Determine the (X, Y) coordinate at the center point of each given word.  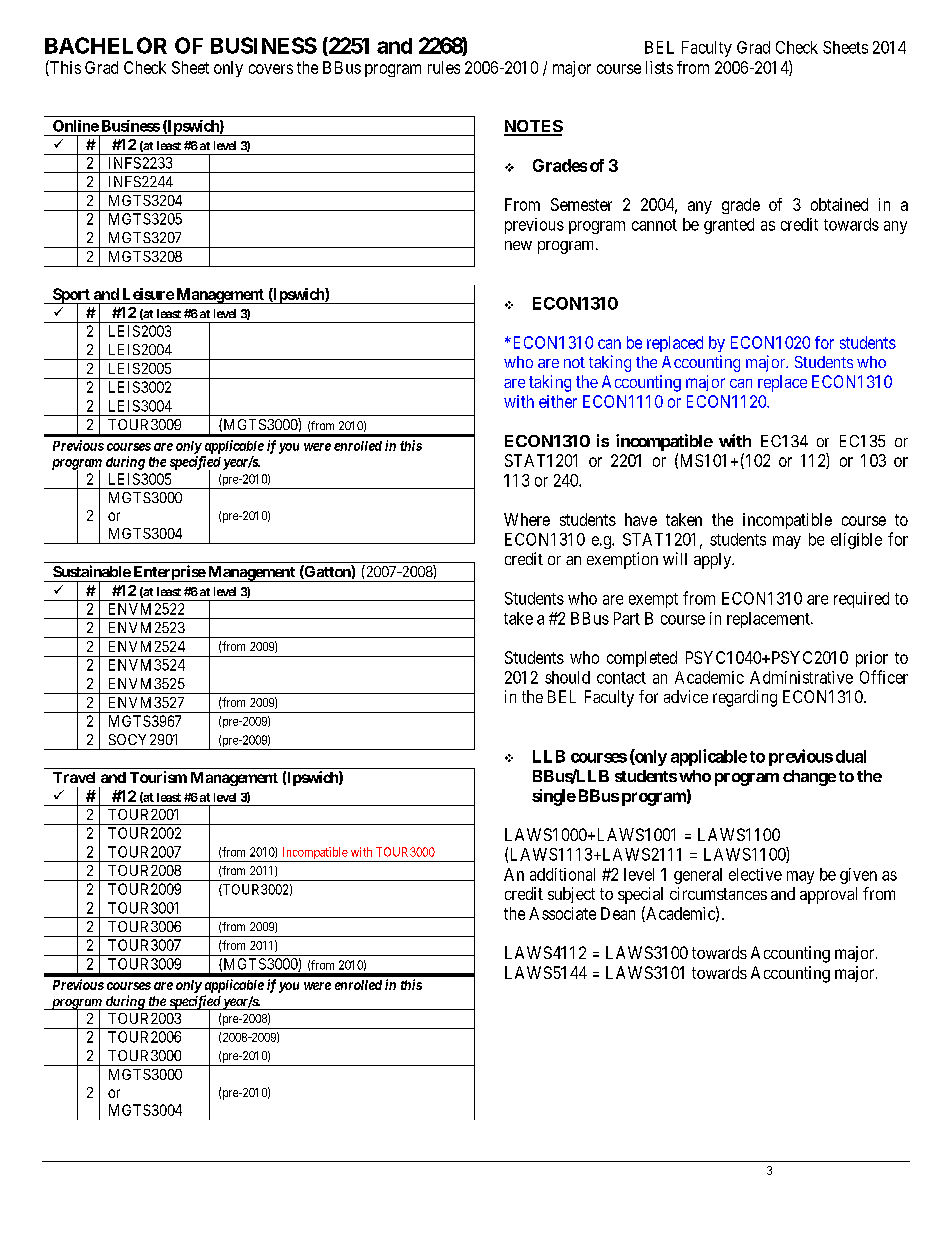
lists (659, 67)
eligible (856, 541)
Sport (71, 296)
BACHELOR (106, 45)
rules (444, 67)
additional (562, 874)
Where (527, 519)
